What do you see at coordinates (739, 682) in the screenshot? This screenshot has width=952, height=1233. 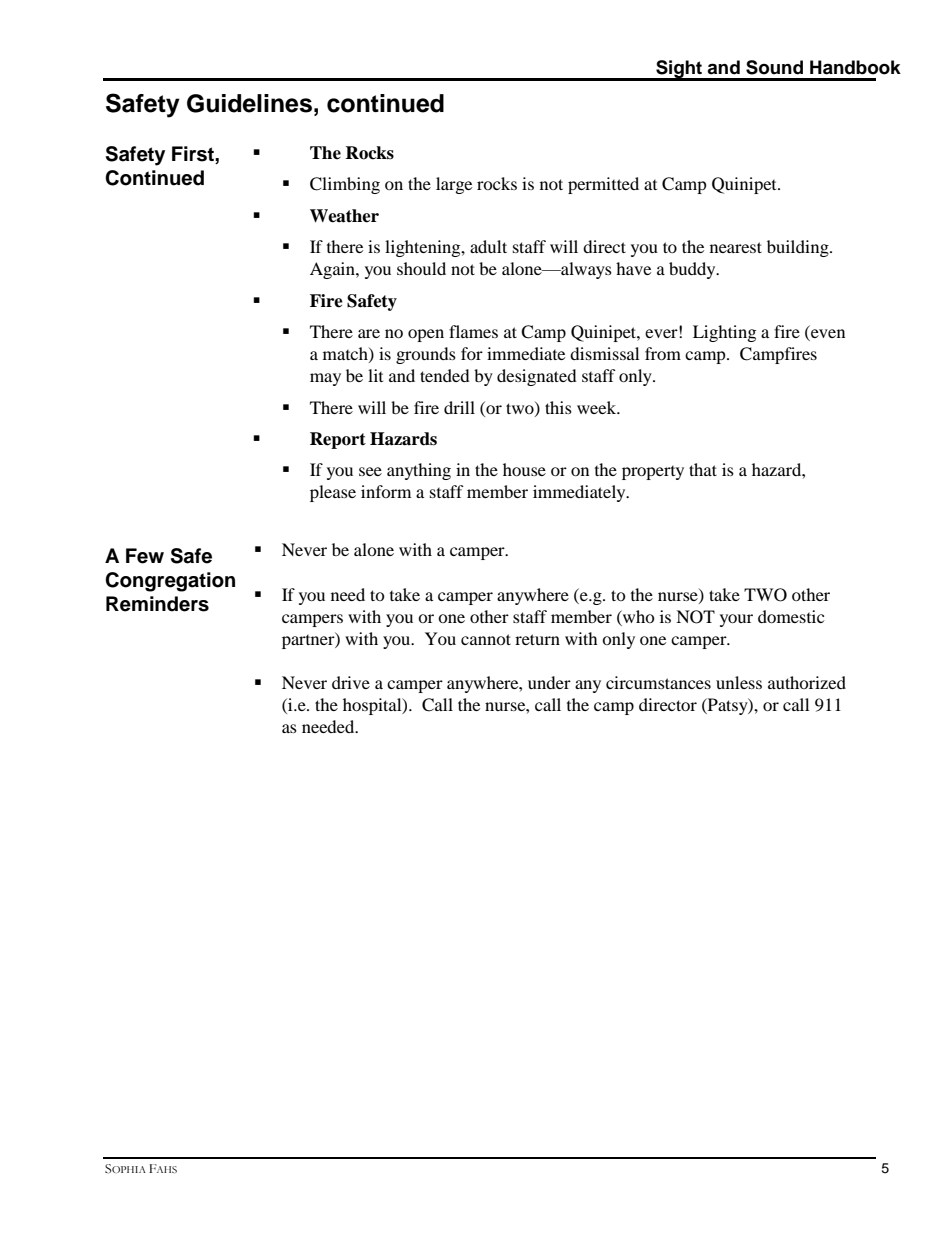 I see `unless` at bounding box center [739, 682].
